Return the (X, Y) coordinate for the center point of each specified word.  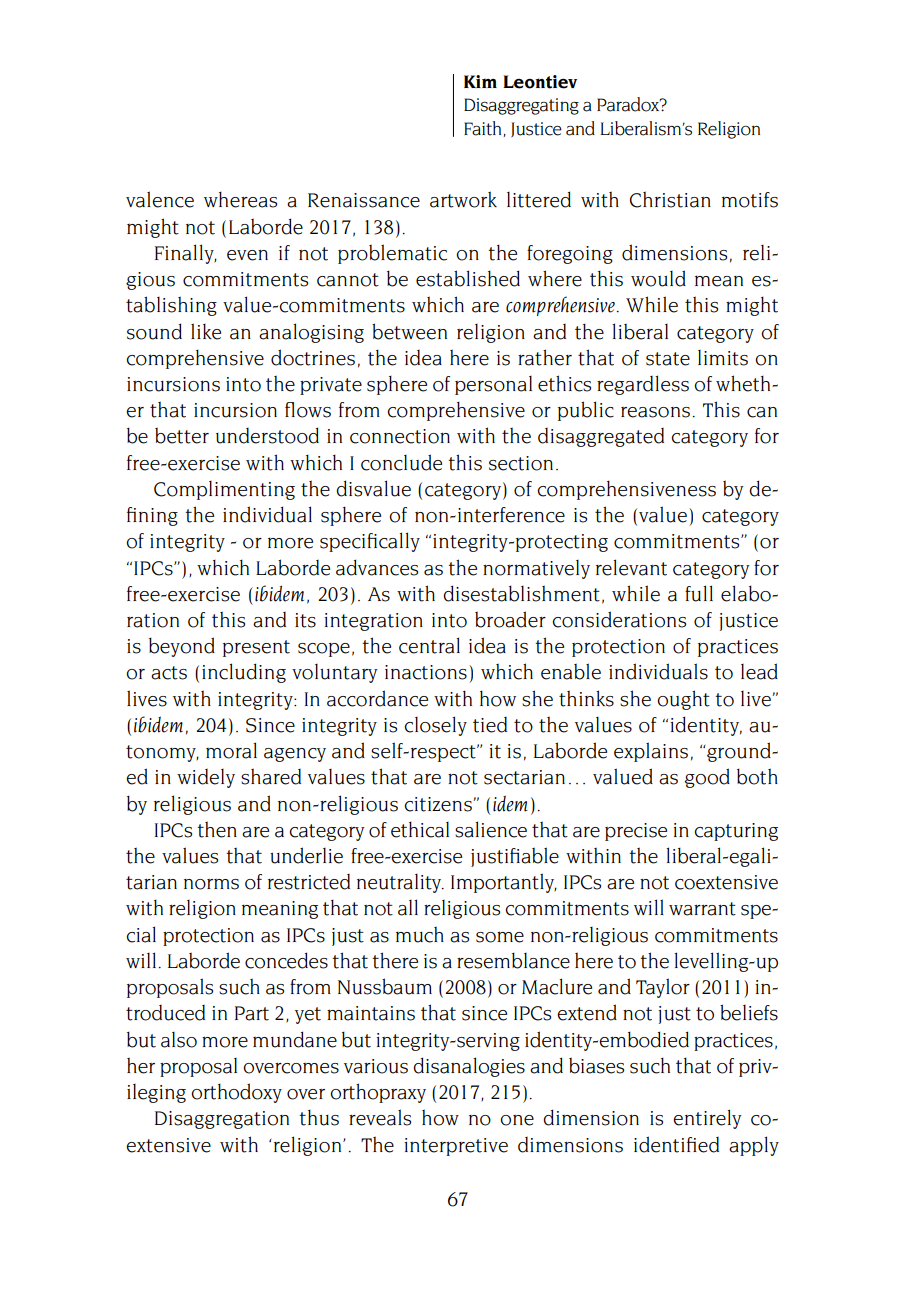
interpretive (456, 1147)
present (256, 648)
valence (160, 199)
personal (493, 385)
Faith (484, 129)
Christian (670, 199)
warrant (702, 909)
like (206, 331)
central (429, 645)
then (217, 829)
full (699, 593)
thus (319, 1117)
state (668, 359)
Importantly (504, 883)
